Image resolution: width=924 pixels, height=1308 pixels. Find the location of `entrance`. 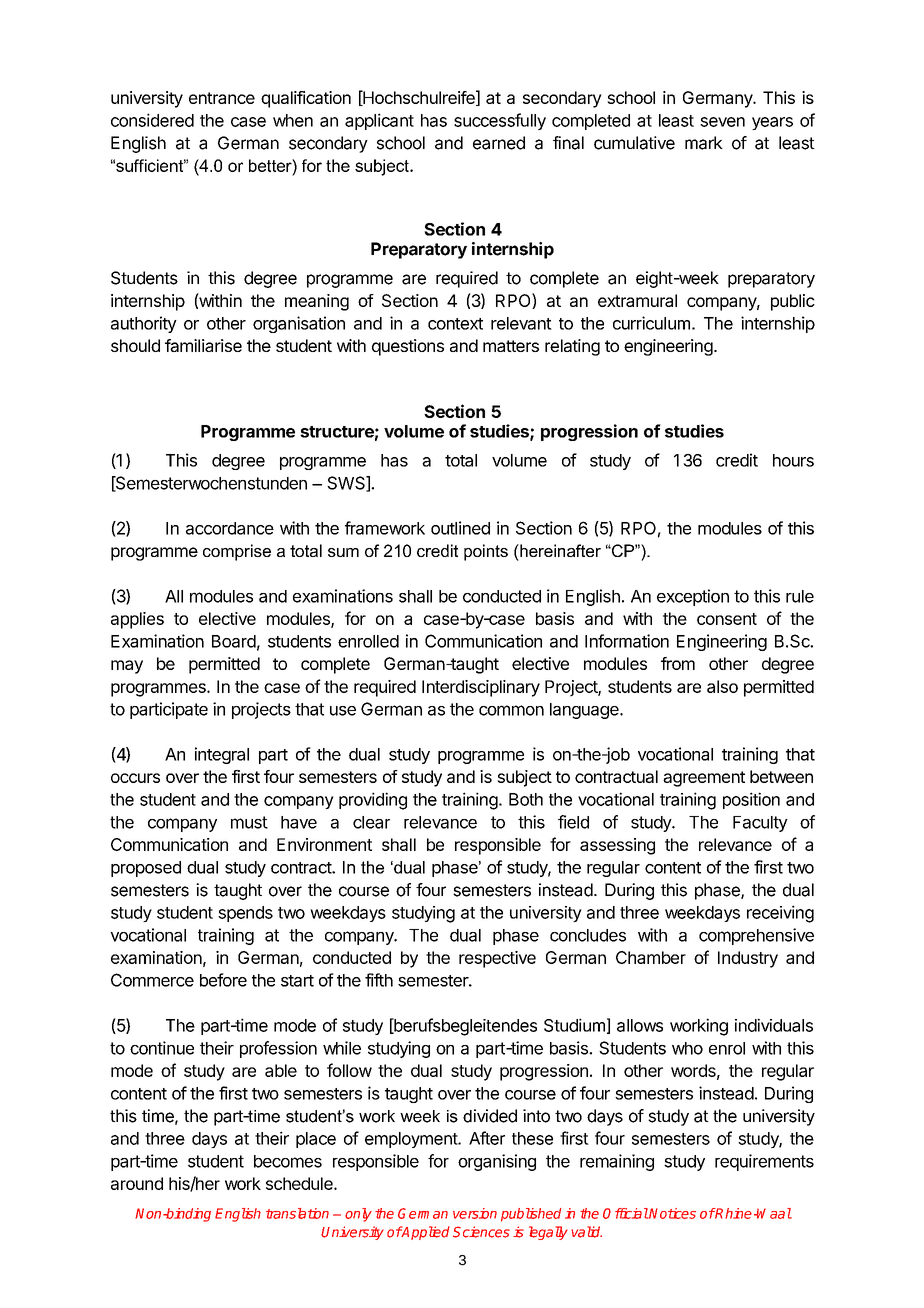

entrance is located at coordinates (222, 98).
